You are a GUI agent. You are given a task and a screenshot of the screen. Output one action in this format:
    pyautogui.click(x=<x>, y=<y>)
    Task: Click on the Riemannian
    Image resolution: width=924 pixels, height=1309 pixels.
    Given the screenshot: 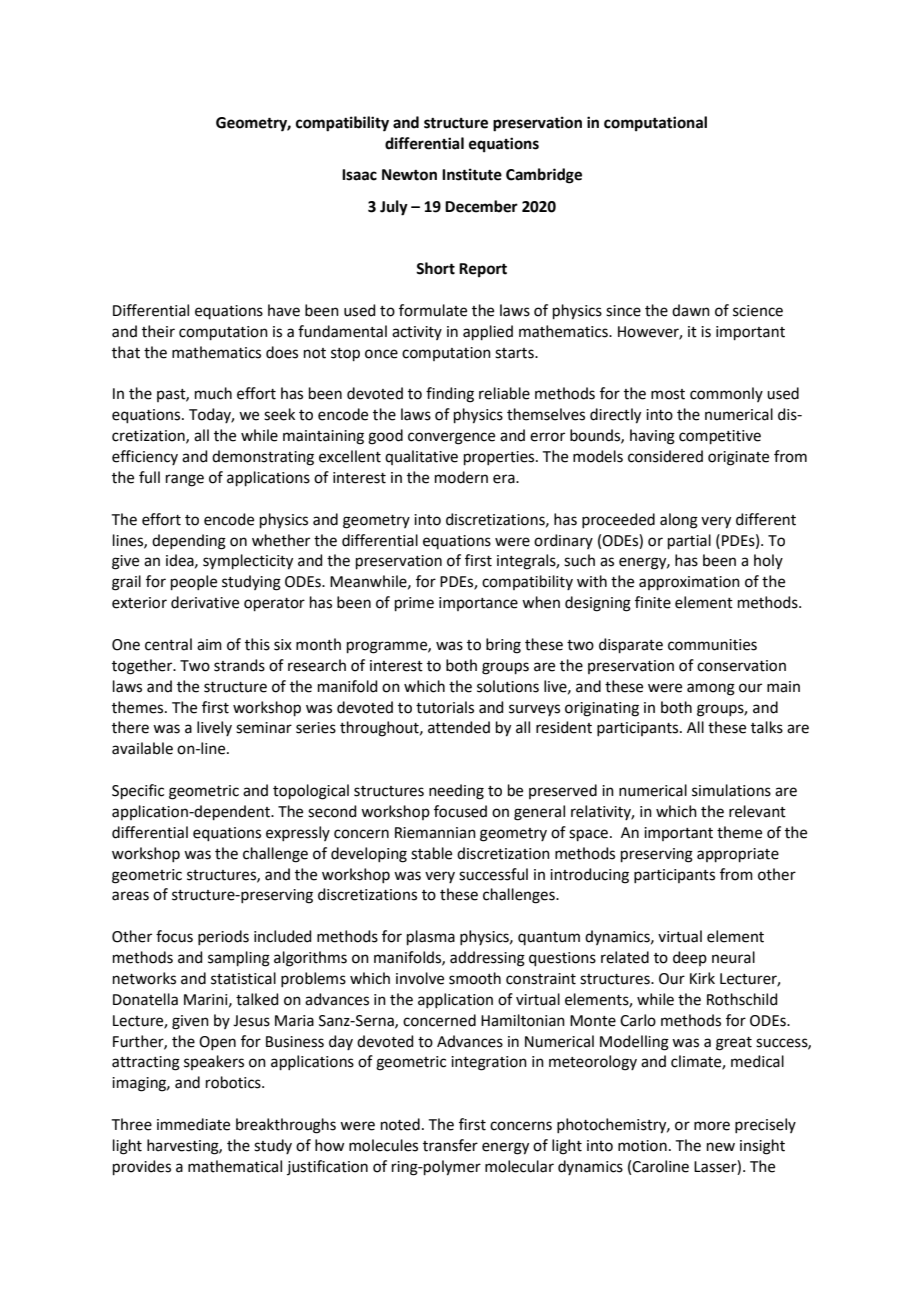 What is the action you would take?
    pyautogui.click(x=435, y=833)
